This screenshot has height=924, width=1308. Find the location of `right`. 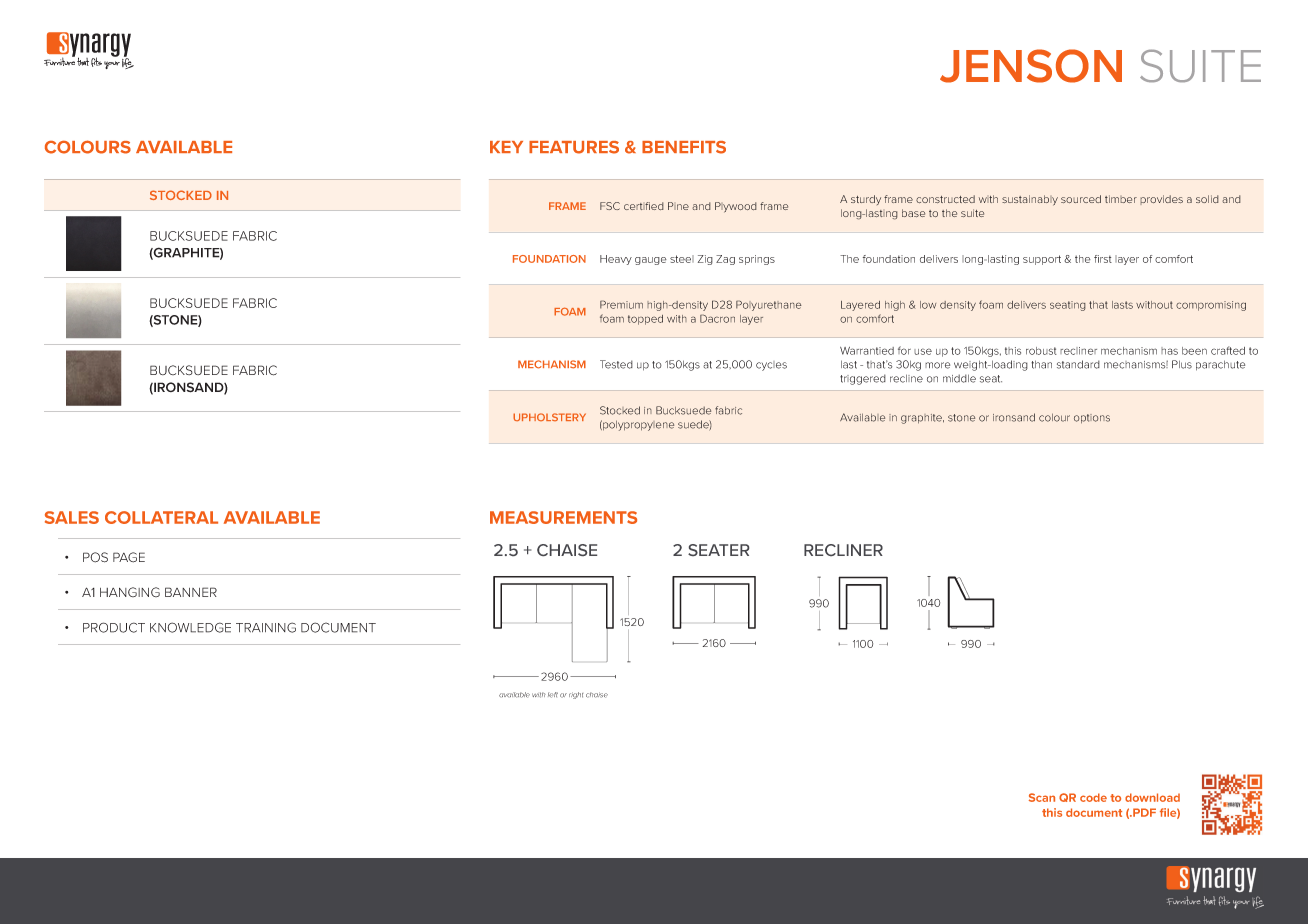

right is located at coordinates (576, 695).
